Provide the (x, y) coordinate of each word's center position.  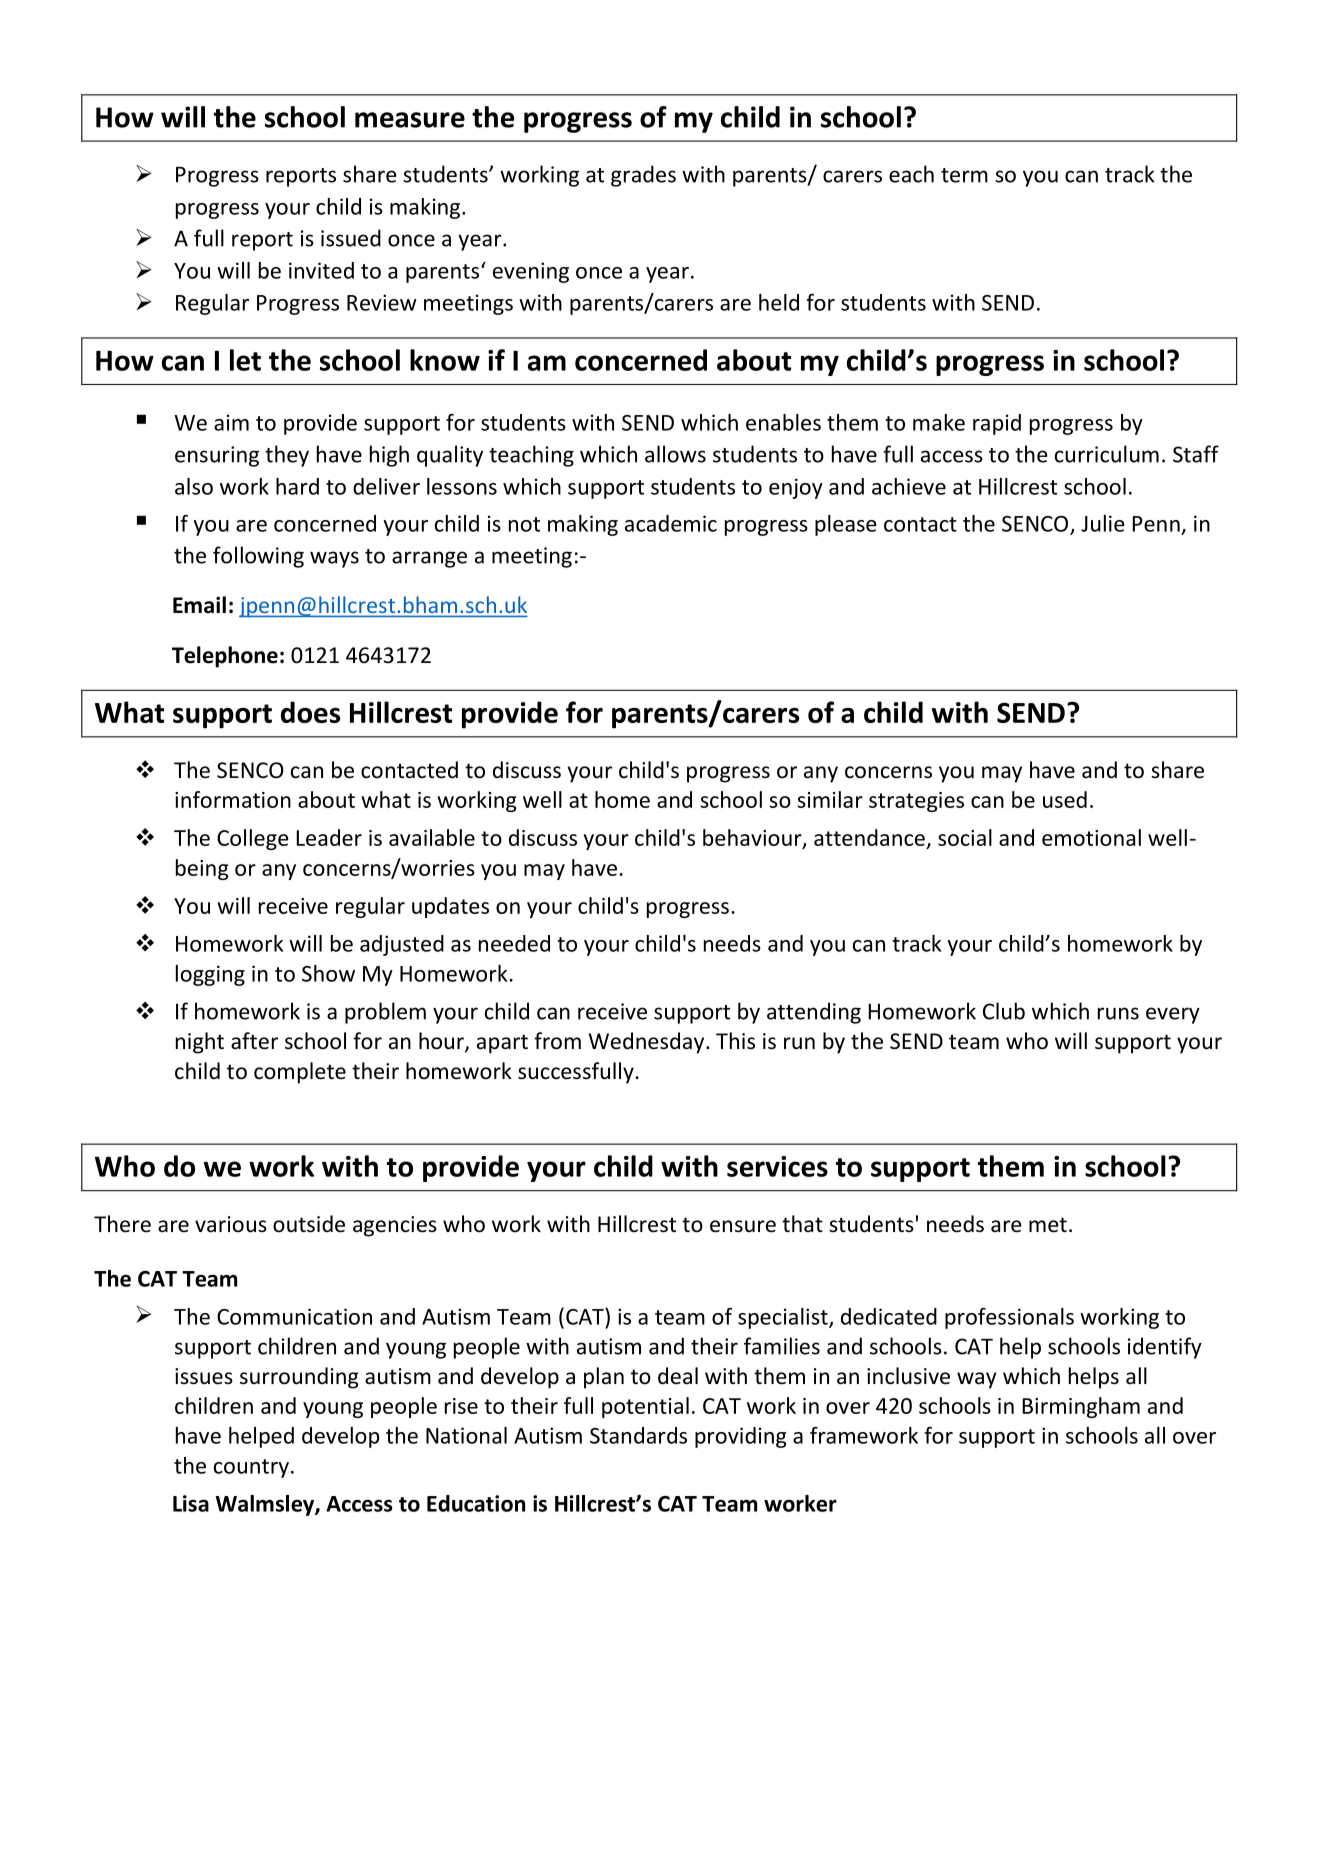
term (964, 175)
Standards (638, 1435)
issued (351, 238)
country (251, 1468)
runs (1118, 1013)
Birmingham (1081, 1407)
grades (643, 176)
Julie (1103, 523)
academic (671, 523)
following (258, 557)
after (254, 1041)
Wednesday (648, 1043)
